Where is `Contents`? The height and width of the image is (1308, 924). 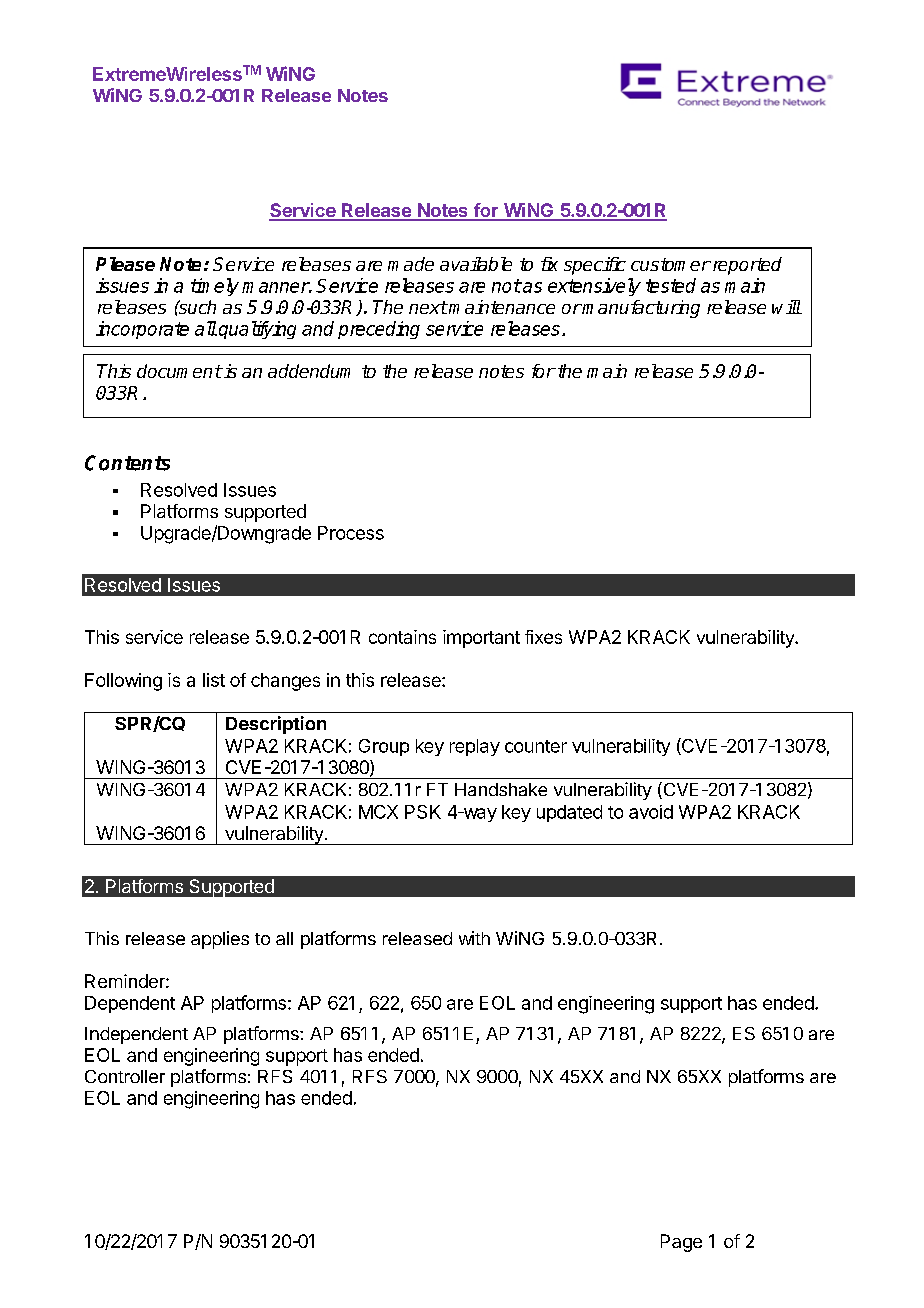
Contents is located at coordinates (127, 463).
